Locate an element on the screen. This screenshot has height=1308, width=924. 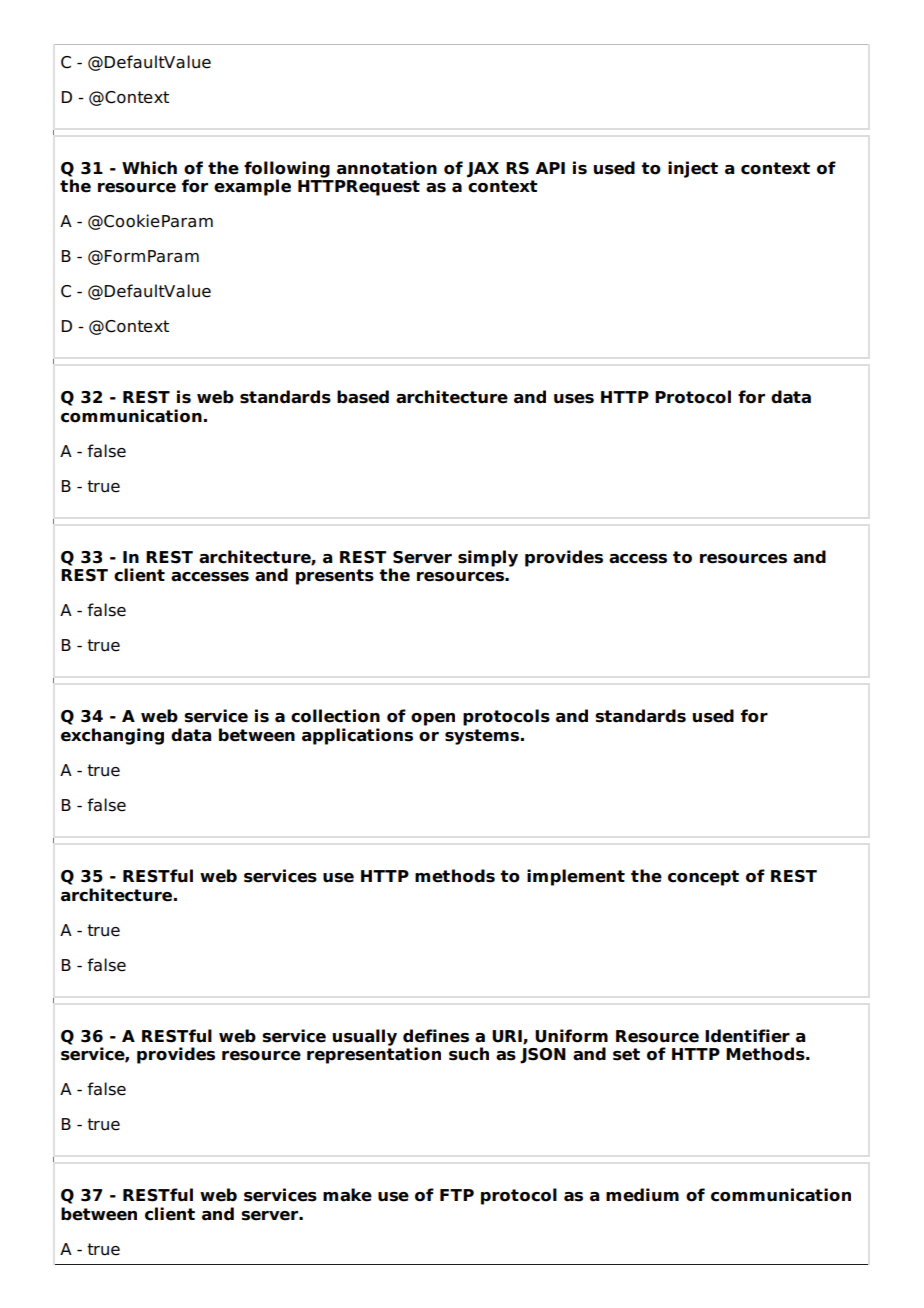
systems is located at coordinates (483, 737).
